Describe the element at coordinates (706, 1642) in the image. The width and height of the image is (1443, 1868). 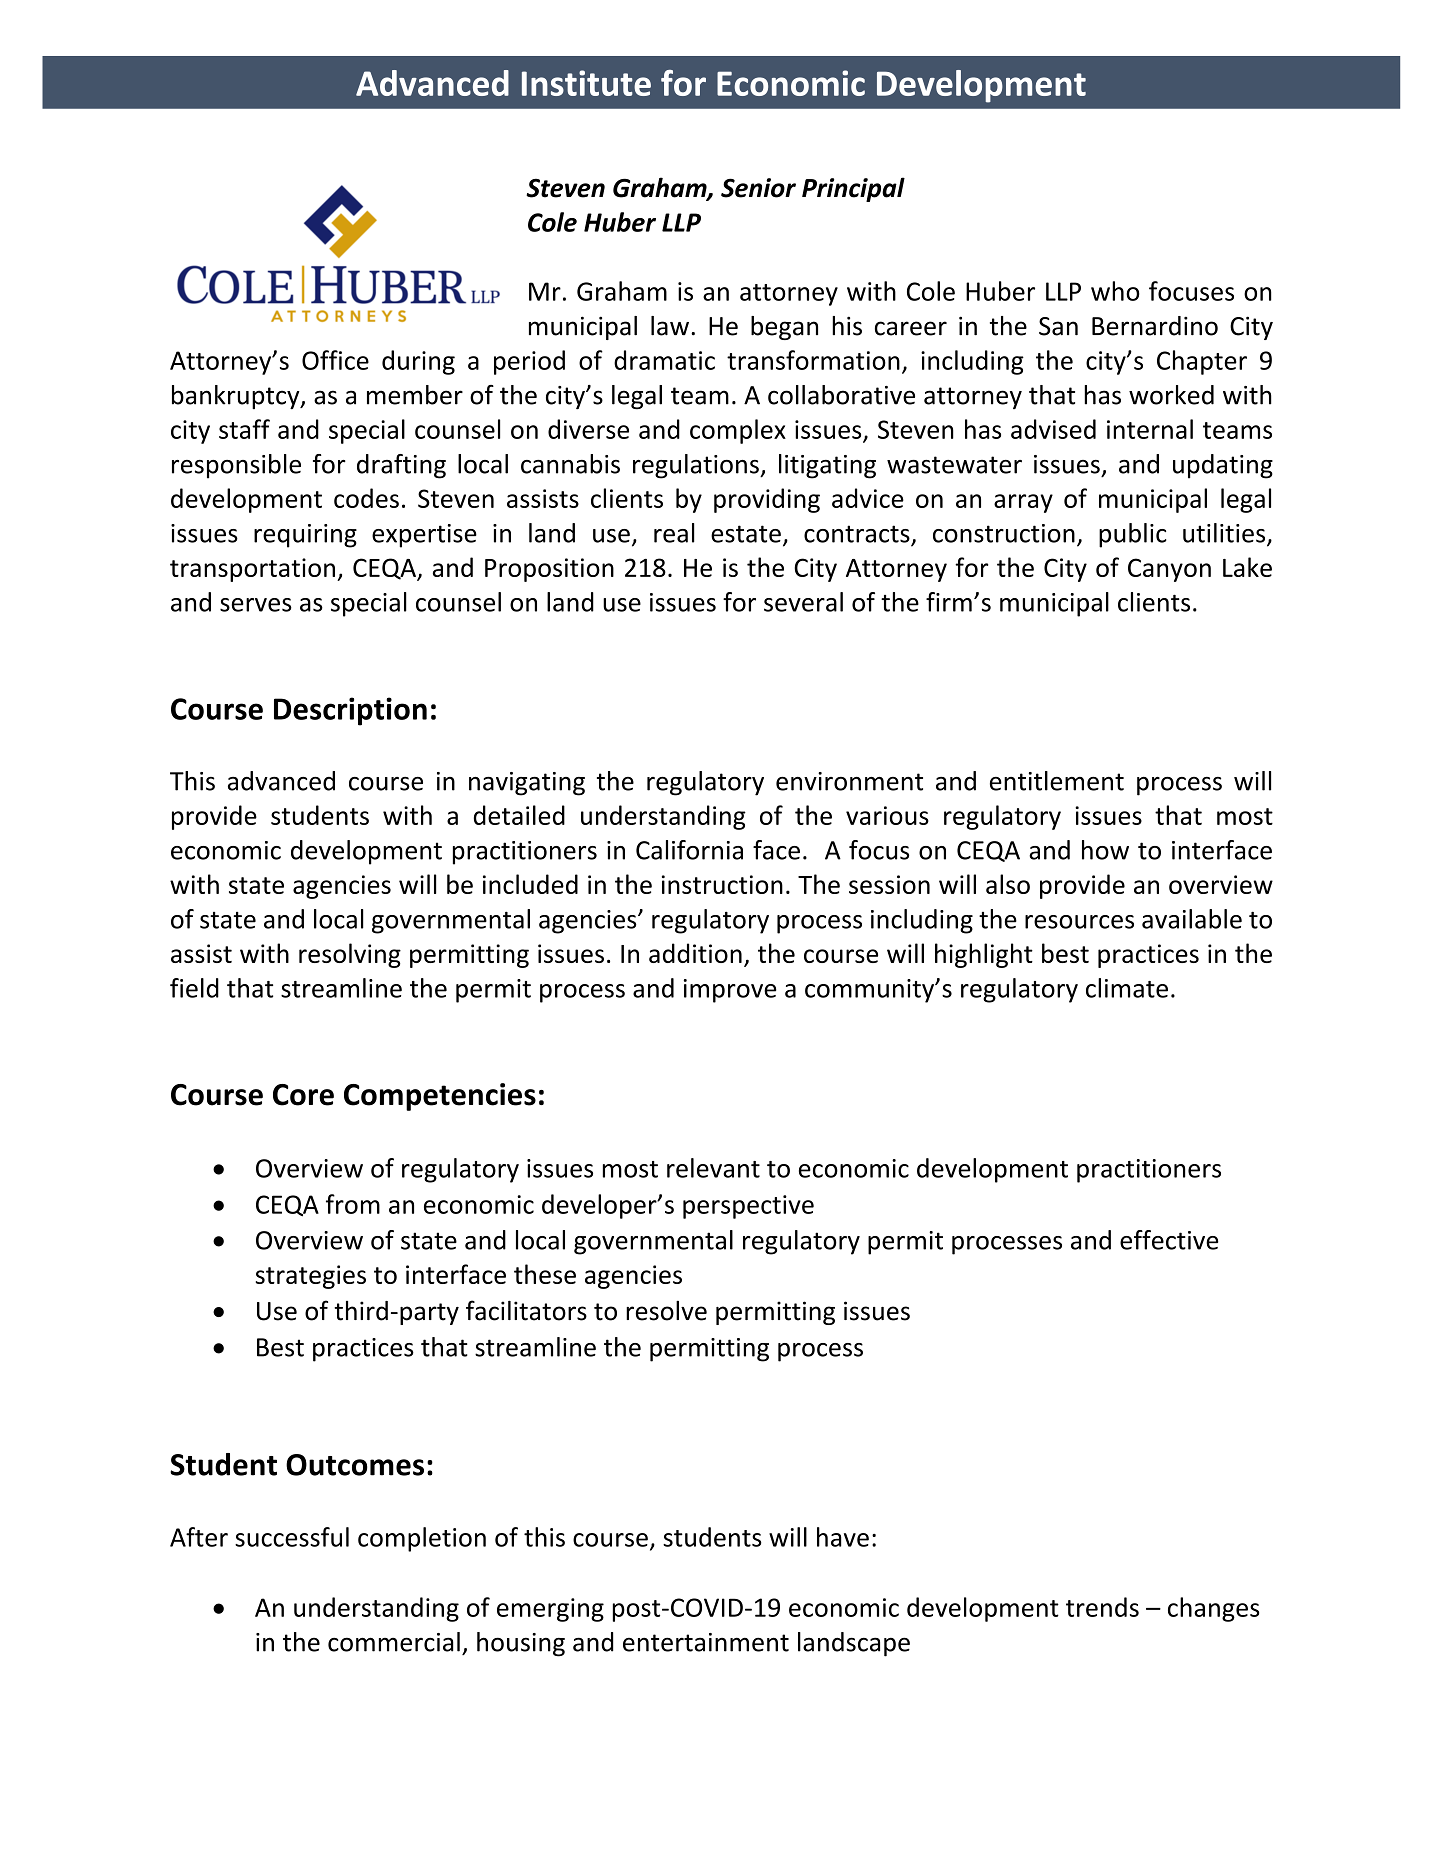
I see `entertainment` at that location.
